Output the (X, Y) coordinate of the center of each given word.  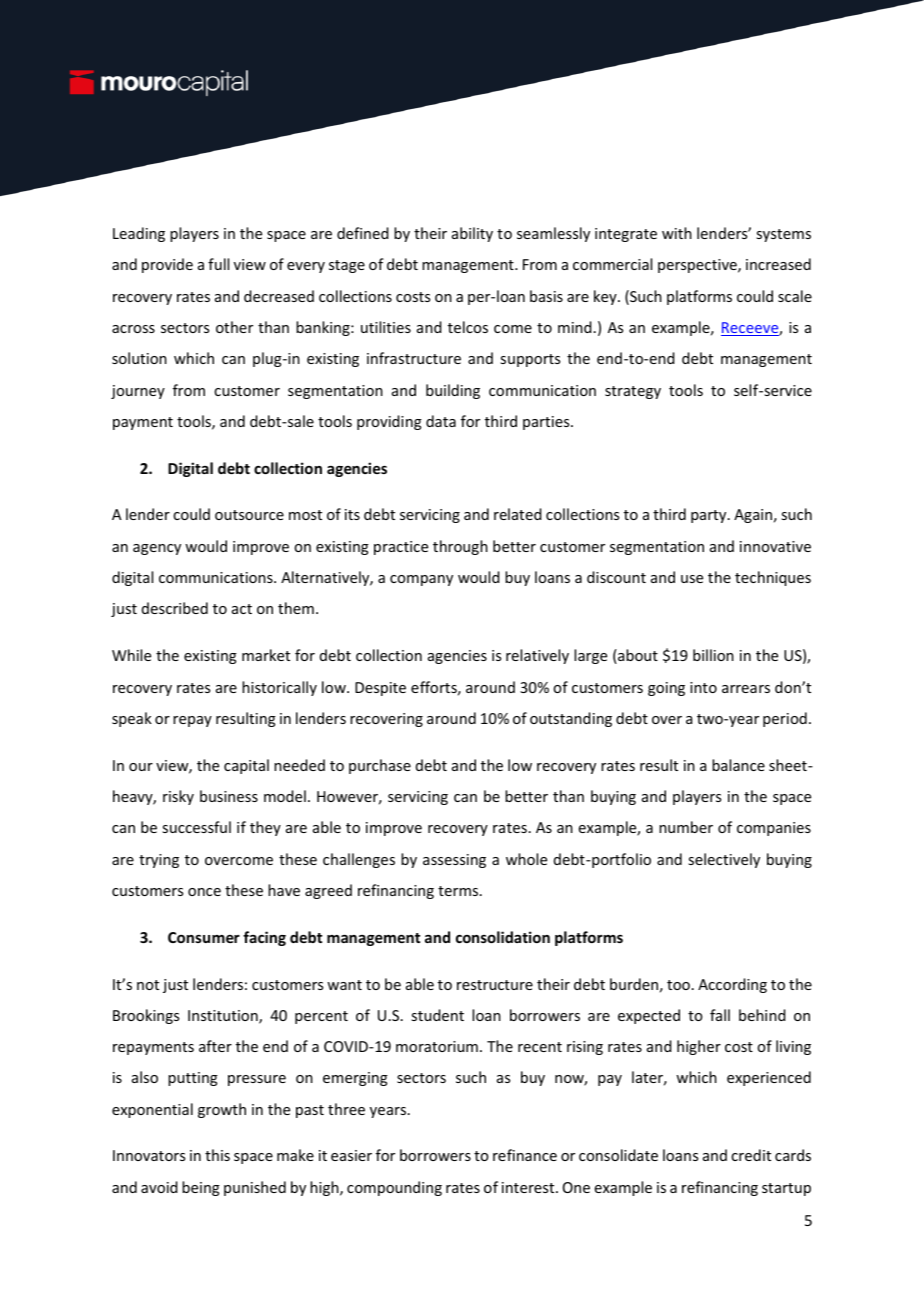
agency (157, 549)
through (460, 547)
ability (472, 234)
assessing (454, 861)
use (692, 579)
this (217, 1155)
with (677, 233)
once (204, 892)
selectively (724, 860)
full (218, 264)
